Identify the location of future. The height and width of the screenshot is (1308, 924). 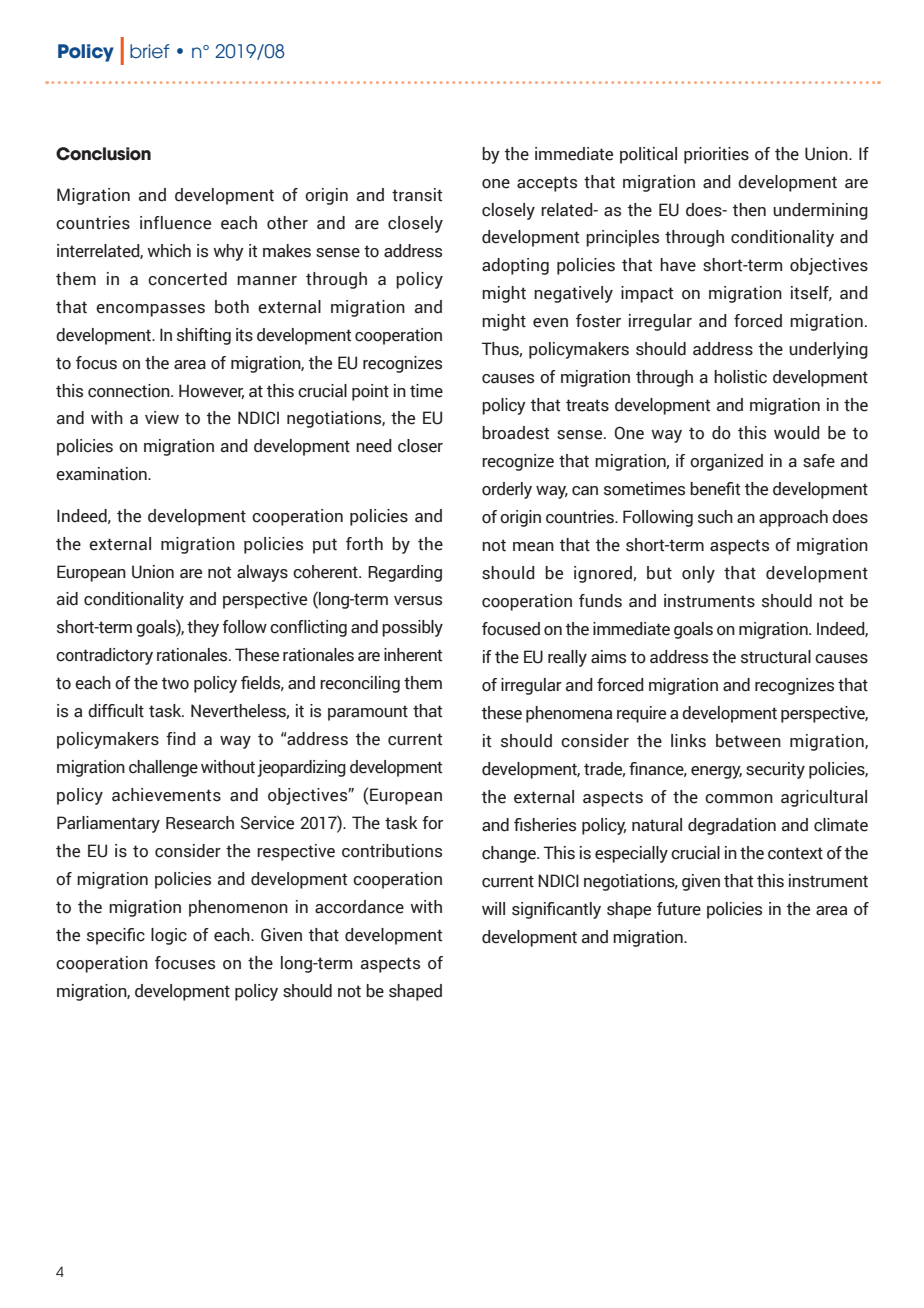
(679, 909).
